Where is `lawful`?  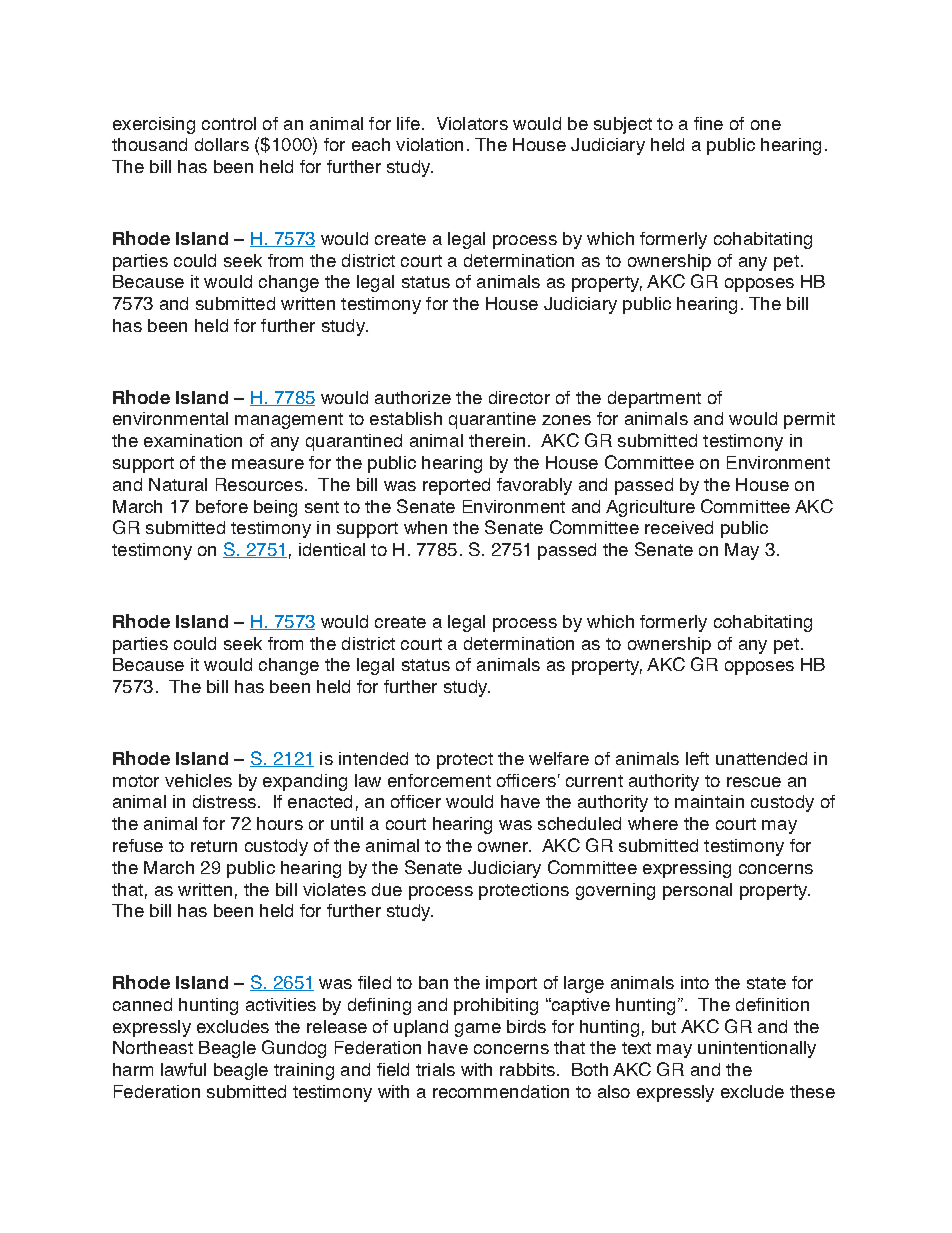 lawful is located at coordinates (183, 1069).
